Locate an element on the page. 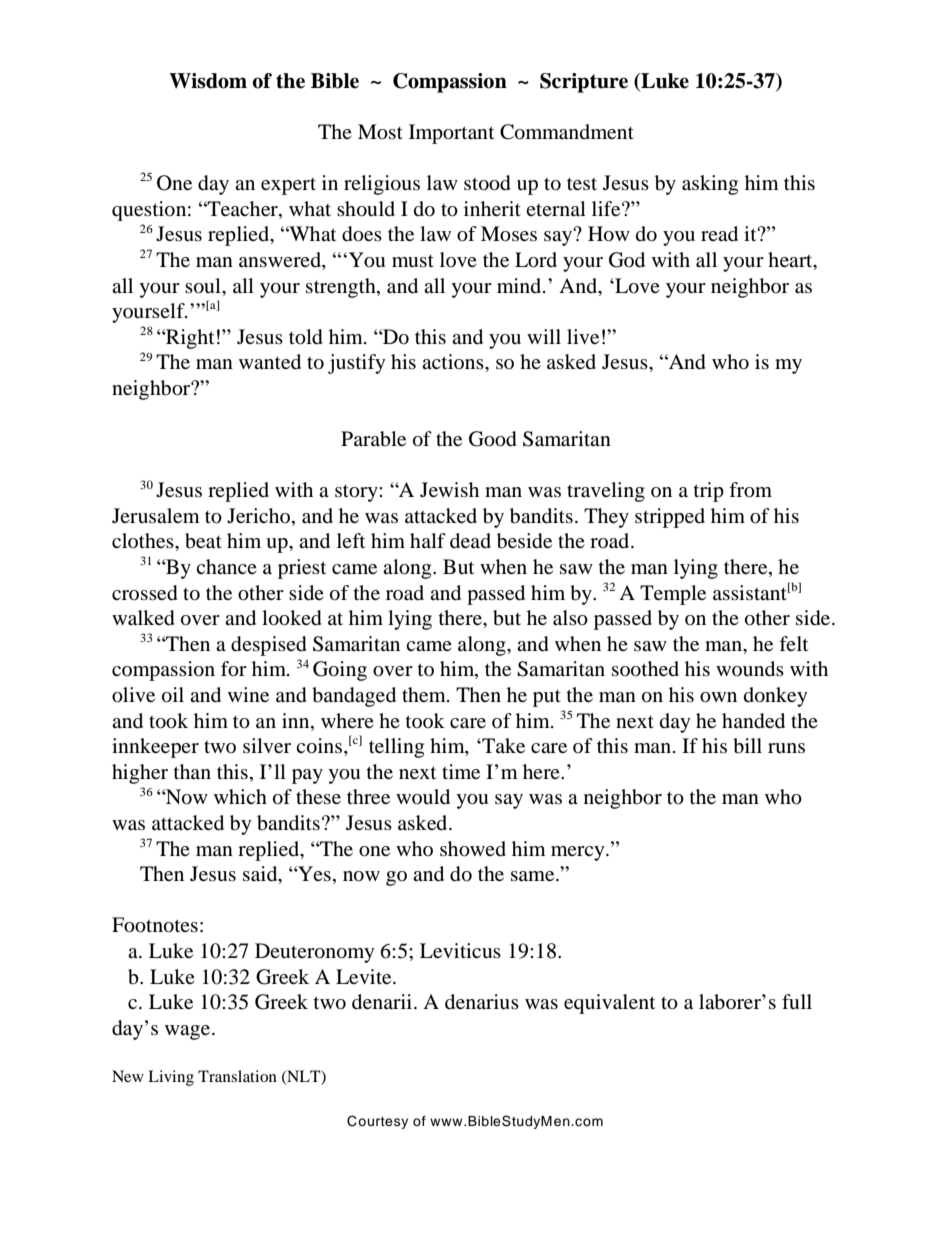  said is located at coordinates (261, 875).
